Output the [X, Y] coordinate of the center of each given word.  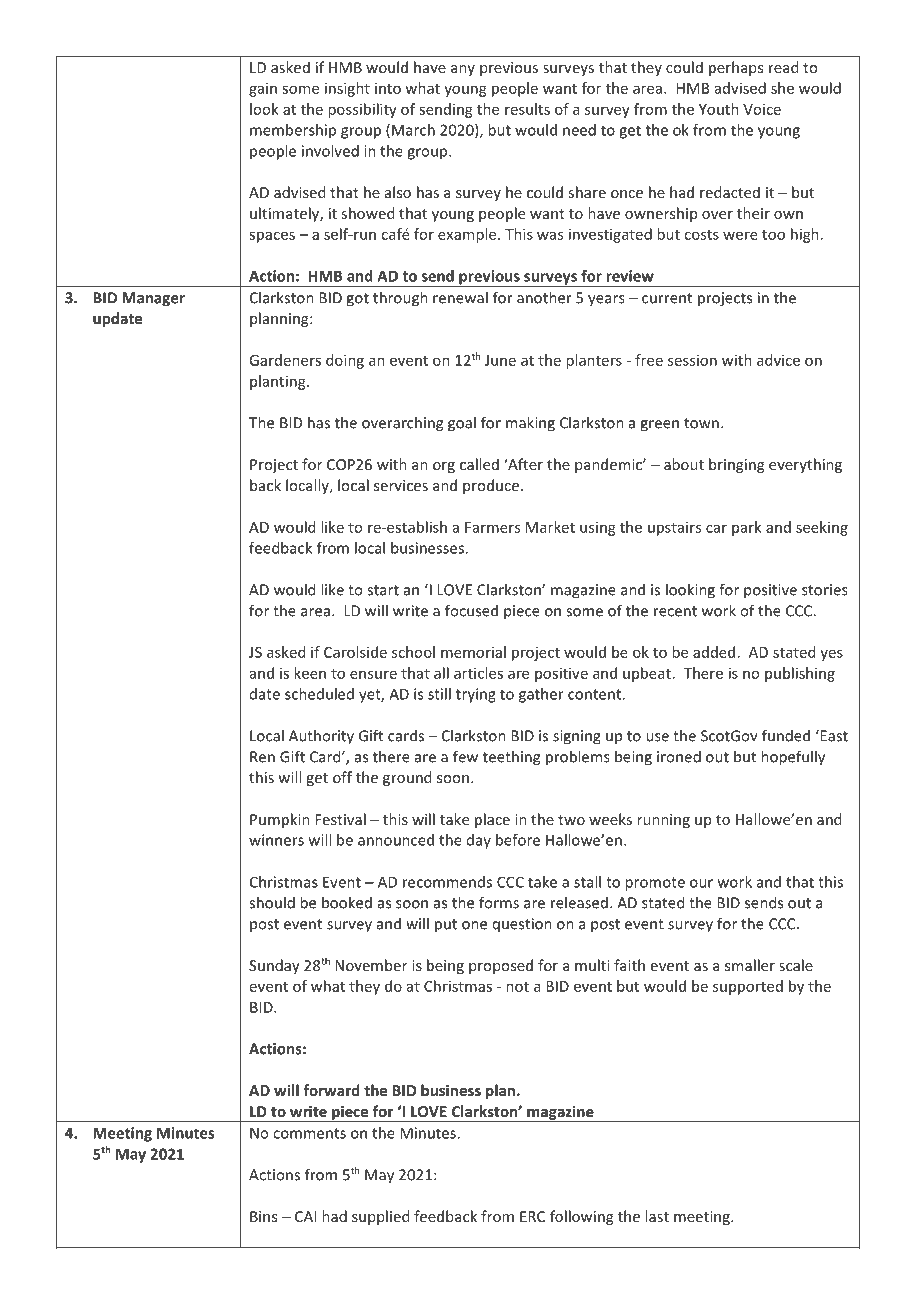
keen [310, 673]
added [714, 652]
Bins [263, 1216]
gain [263, 89]
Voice [762, 109]
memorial [473, 652]
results [527, 109]
